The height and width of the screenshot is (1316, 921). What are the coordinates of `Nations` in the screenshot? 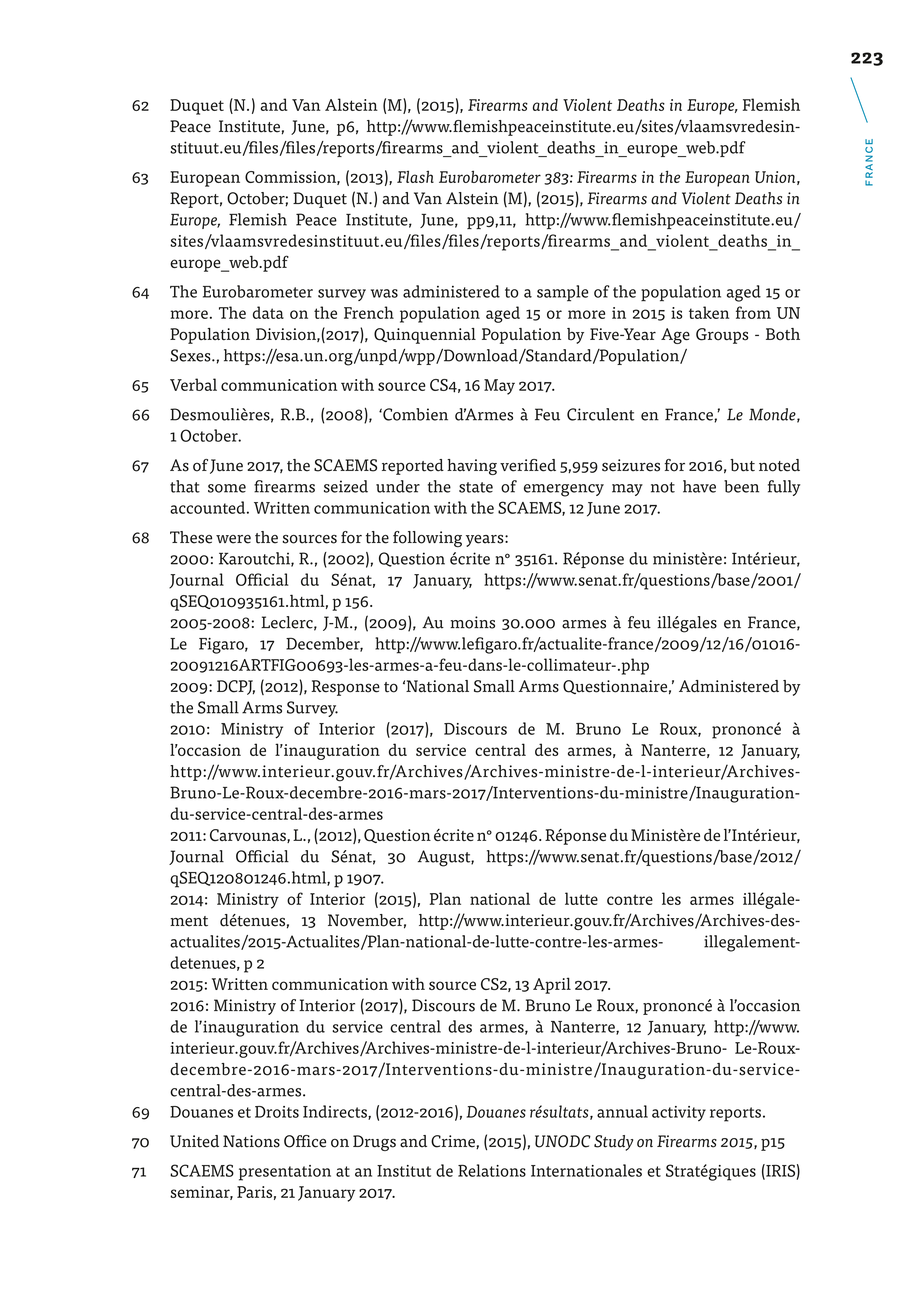 It's located at (251, 1141).
